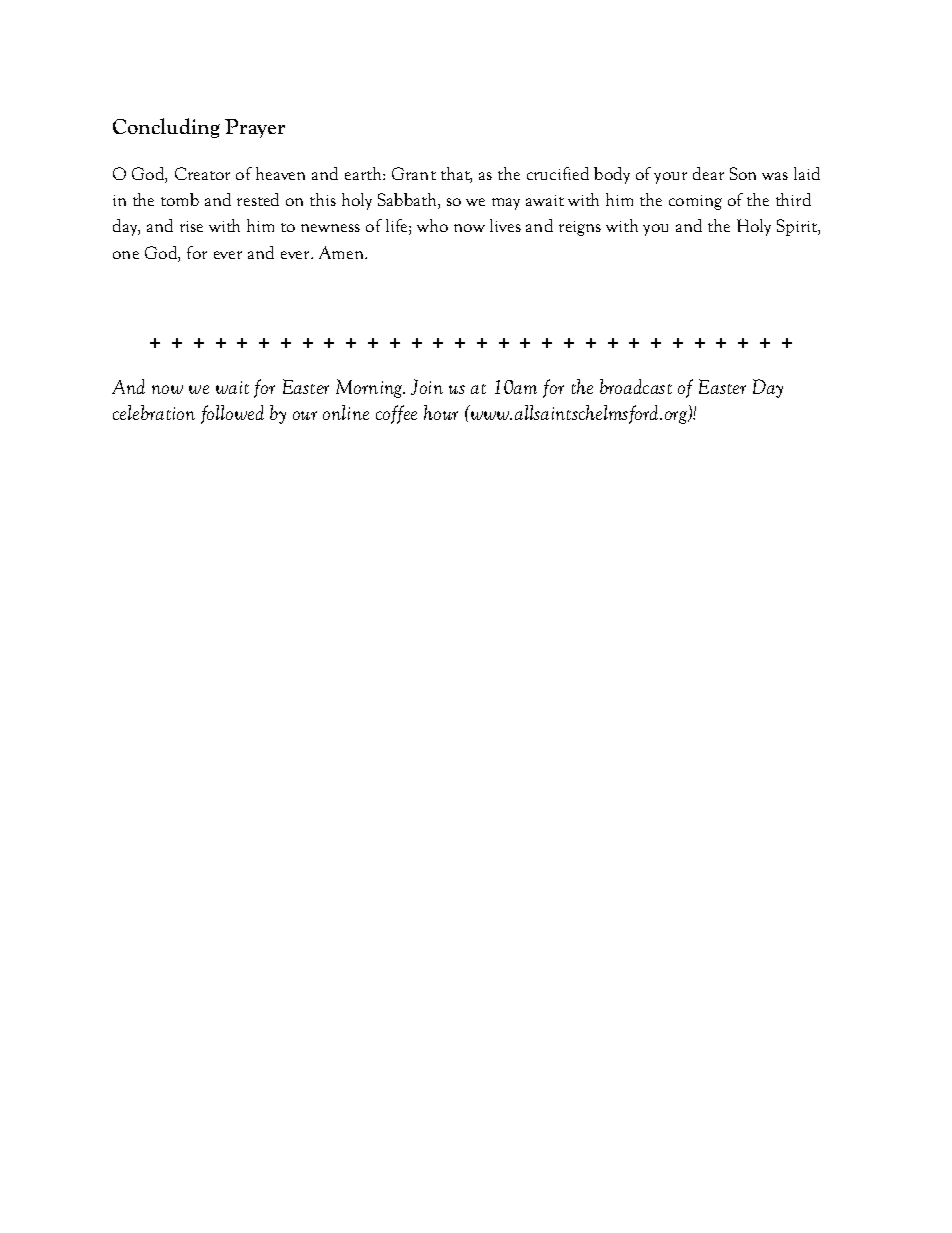 This screenshot has height=1233, width=952. Describe the element at coordinates (636, 386) in the screenshot. I see `broadcast` at that location.
